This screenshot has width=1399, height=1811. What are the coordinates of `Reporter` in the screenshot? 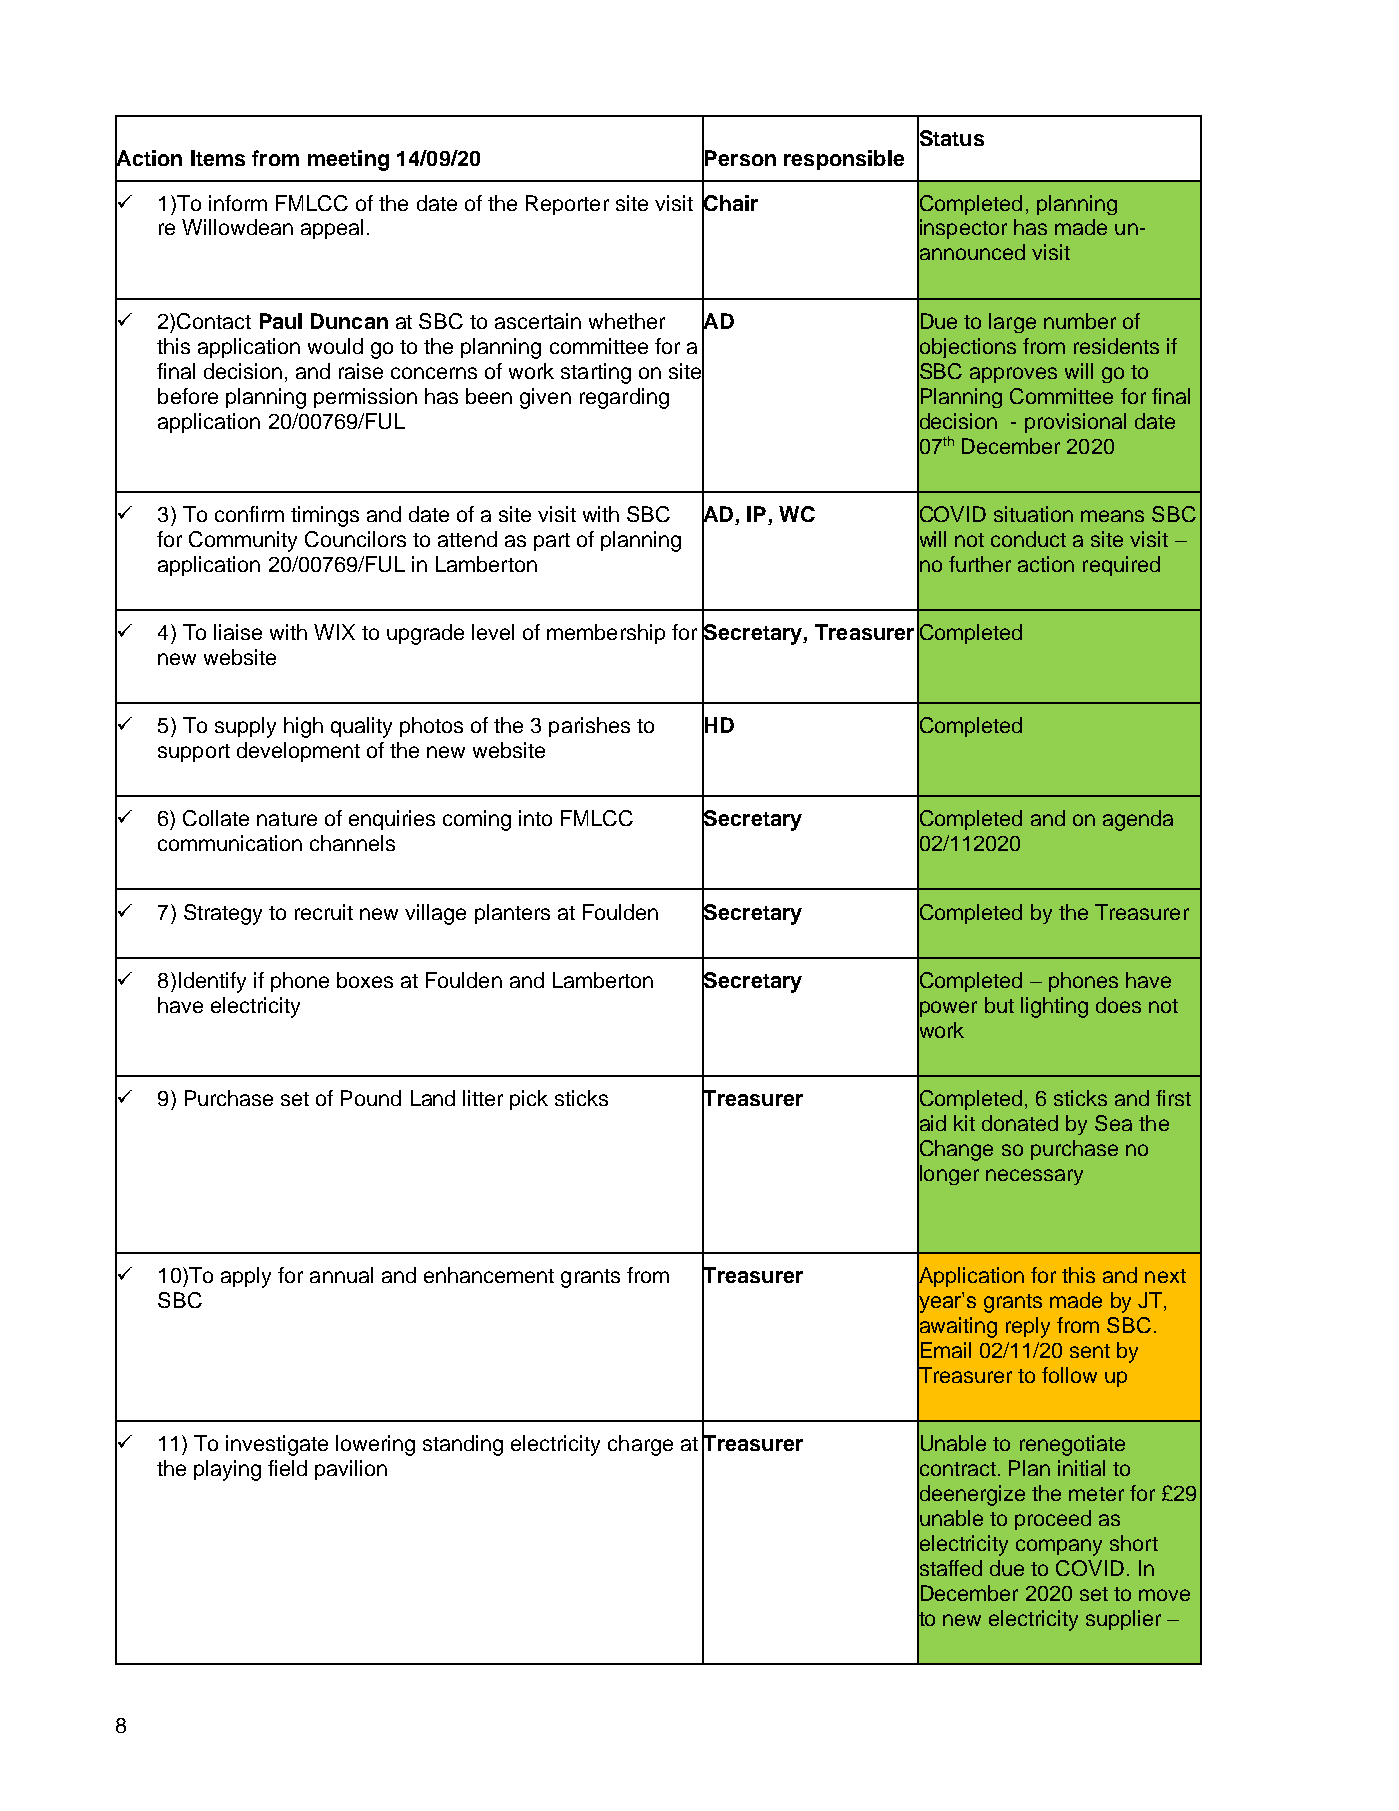 It's located at (567, 205).
